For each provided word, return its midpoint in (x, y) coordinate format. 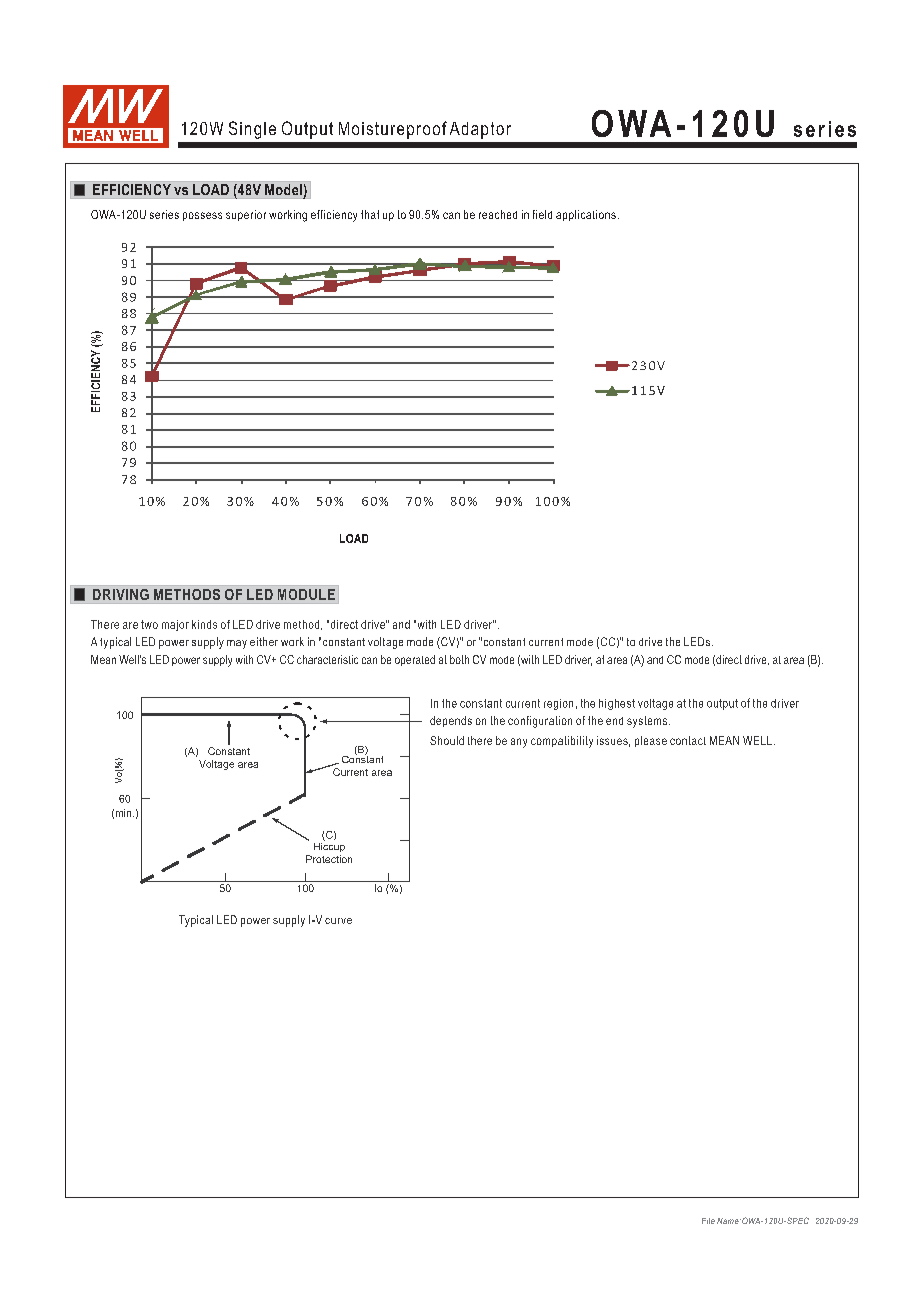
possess (202, 216)
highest (617, 704)
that (370, 214)
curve (338, 921)
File (708, 1221)
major (175, 625)
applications (586, 215)
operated (415, 660)
